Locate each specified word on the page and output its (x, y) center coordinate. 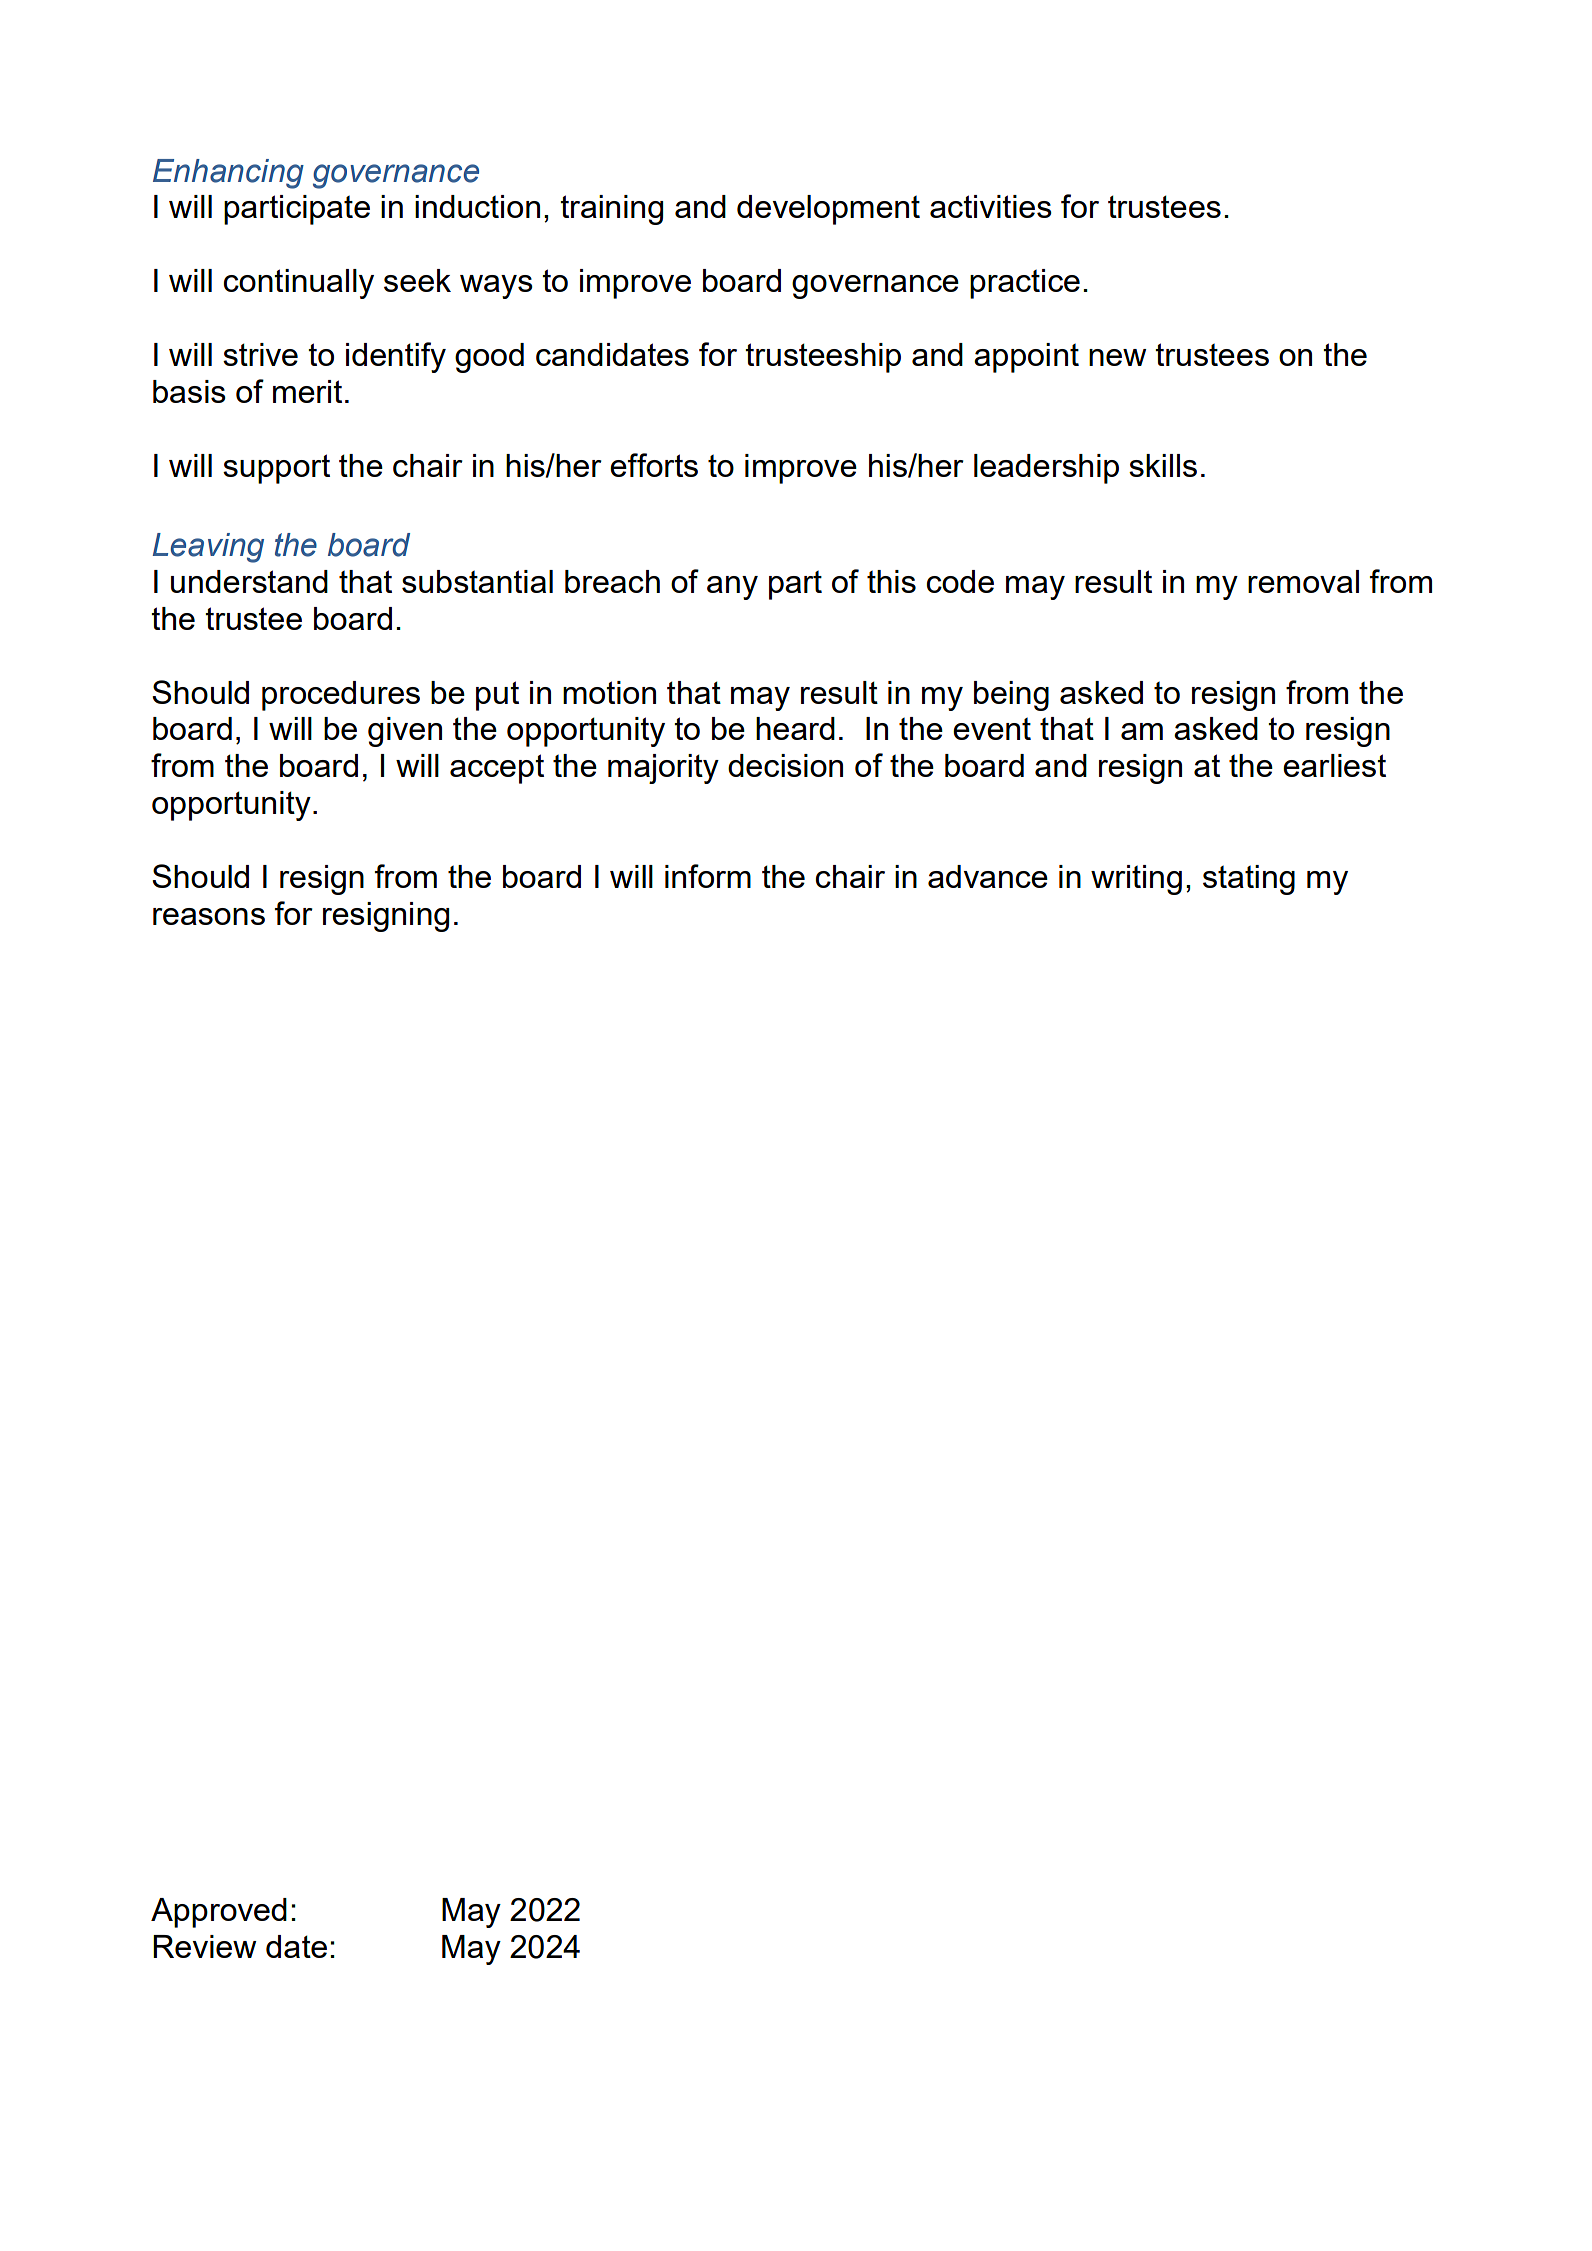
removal (1303, 581)
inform (708, 876)
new (1118, 357)
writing (1136, 880)
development (828, 210)
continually (299, 284)
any (732, 588)
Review (205, 1946)
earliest (1334, 765)
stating (1249, 880)
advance (988, 876)
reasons (209, 916)
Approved (219, 1913)
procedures (341, 696)
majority (663, 769)
